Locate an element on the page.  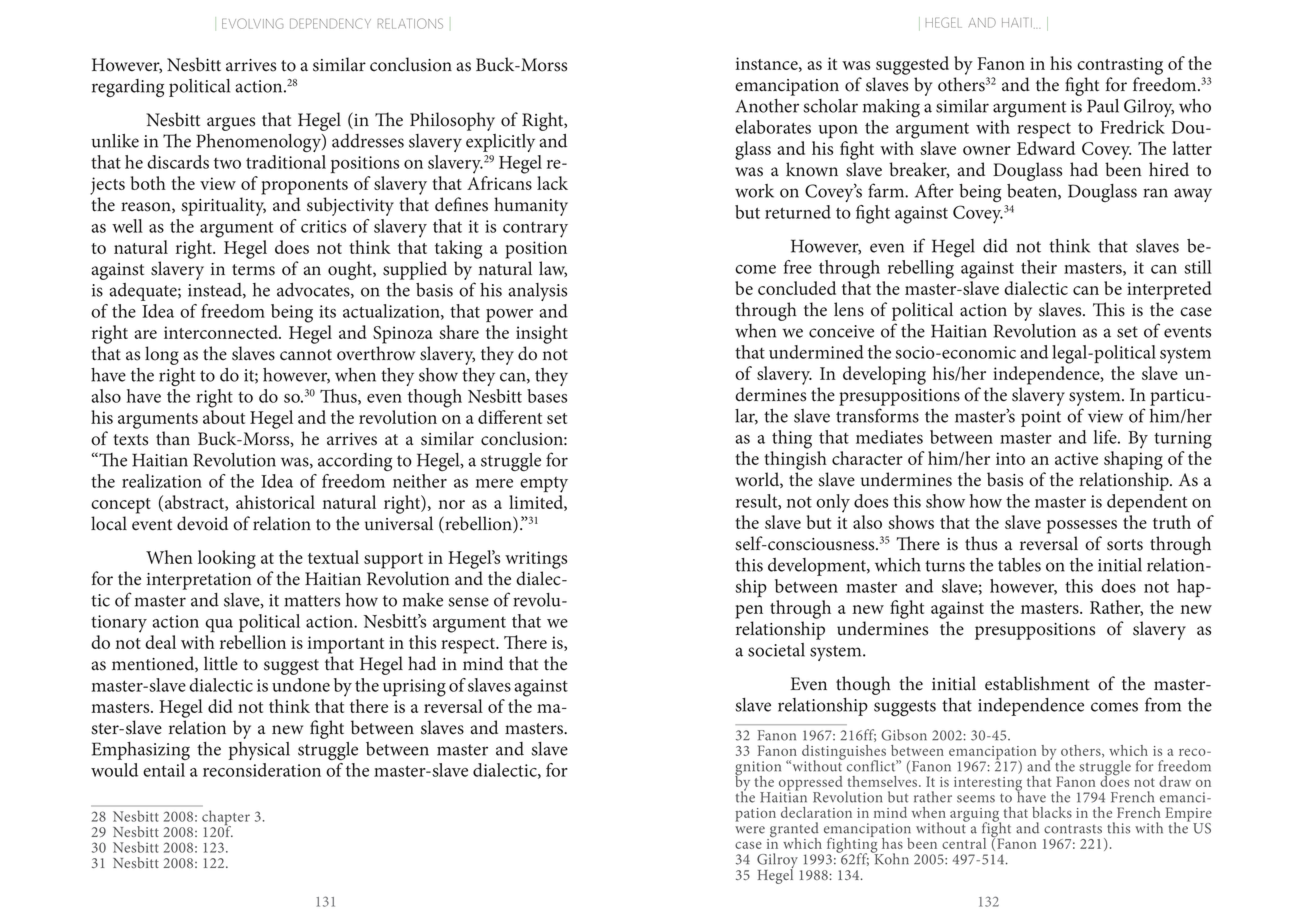
than is located at coordinates (173, 438).
